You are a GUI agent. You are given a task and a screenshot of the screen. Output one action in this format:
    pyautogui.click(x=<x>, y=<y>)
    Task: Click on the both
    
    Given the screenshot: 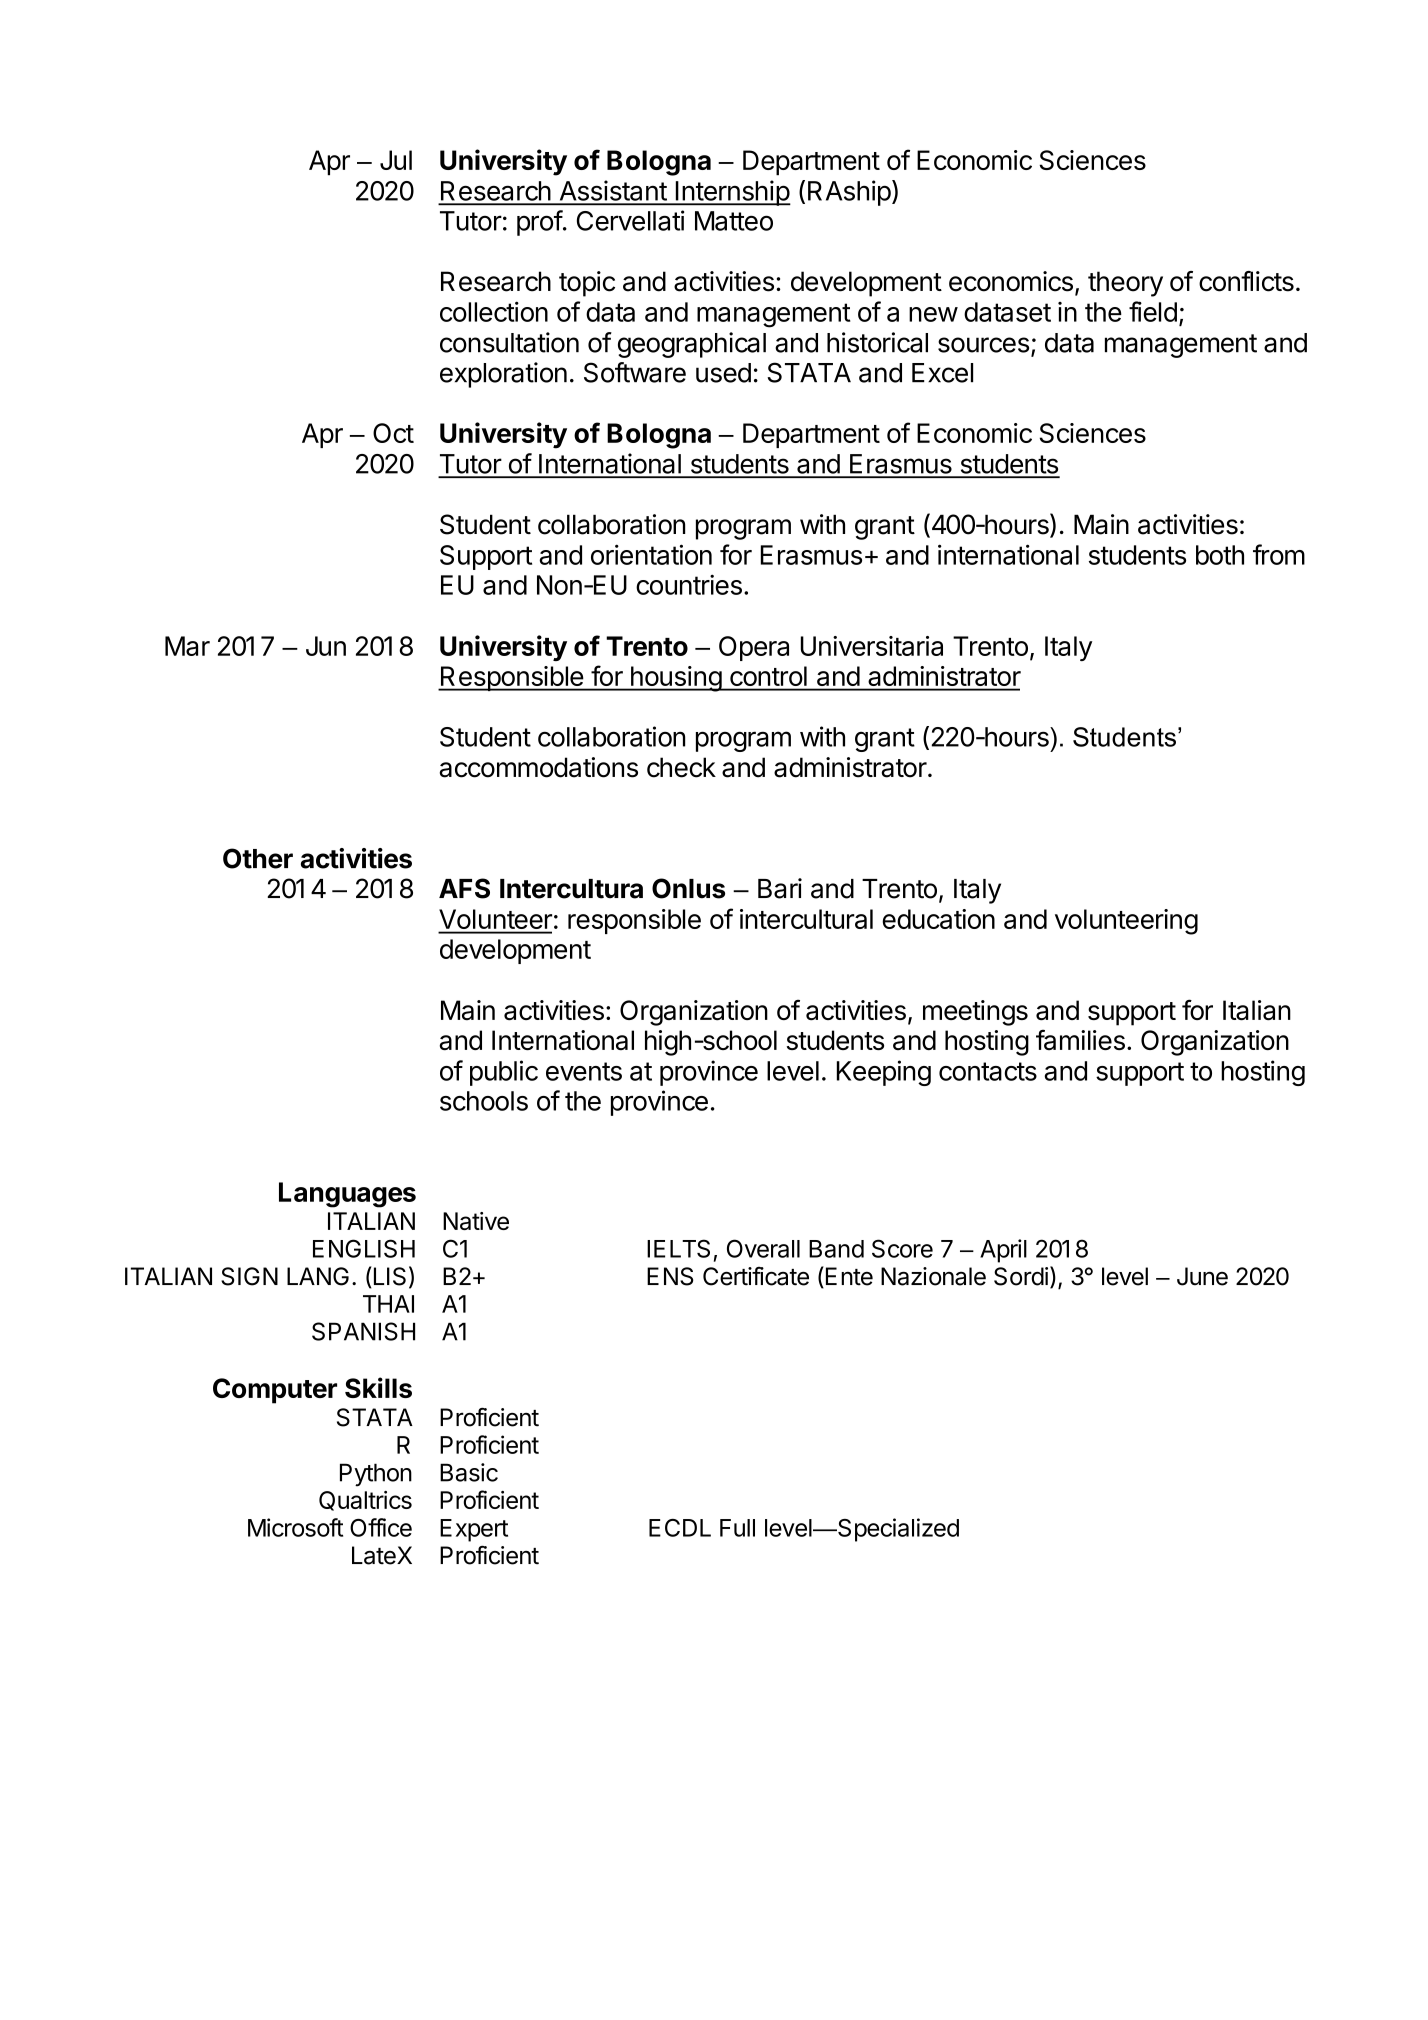 What is the action you would take?
    pyautogui.click(x=1220, y=555)
